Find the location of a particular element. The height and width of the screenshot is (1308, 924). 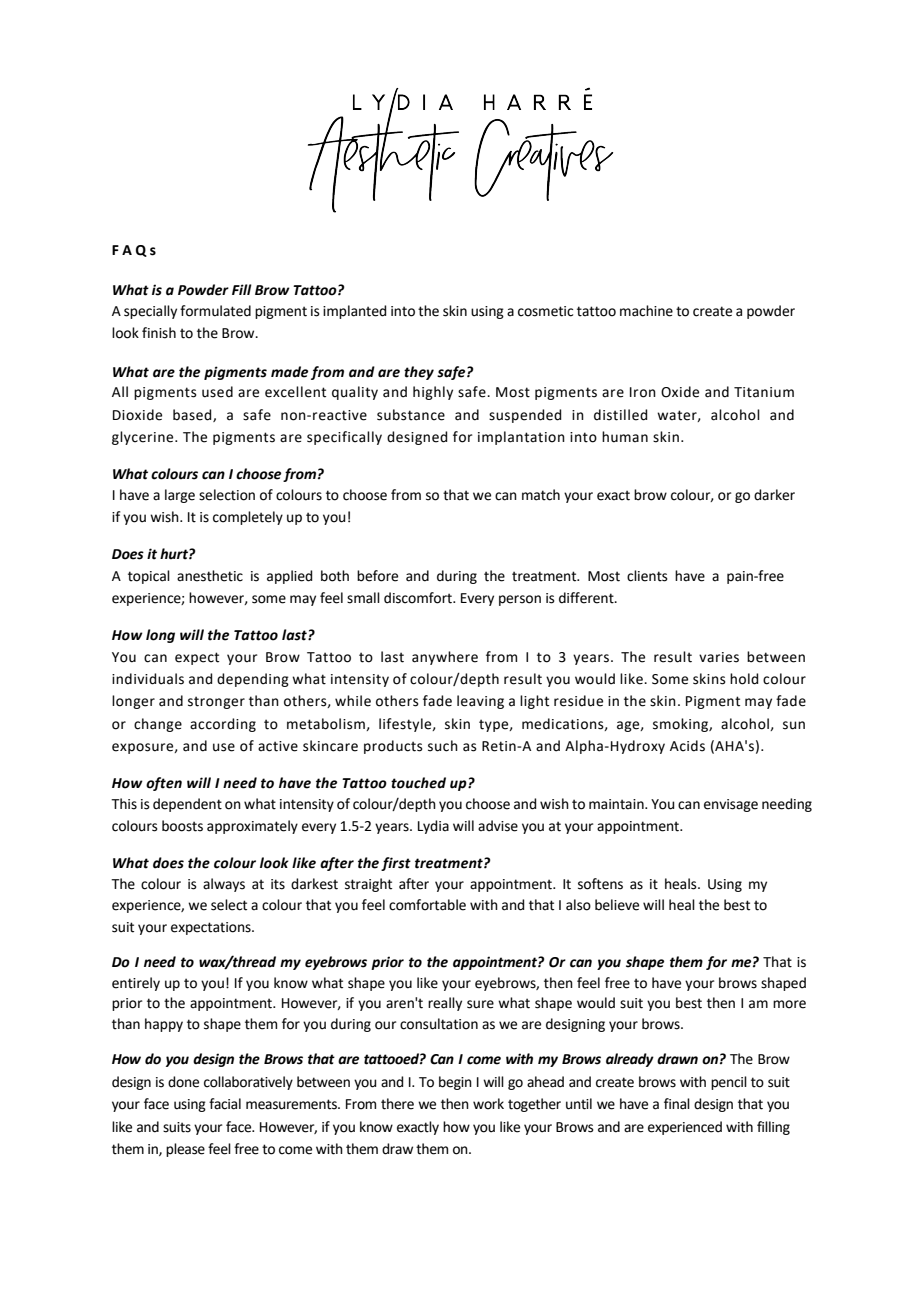

work is located at coordinates (488, 1104).
